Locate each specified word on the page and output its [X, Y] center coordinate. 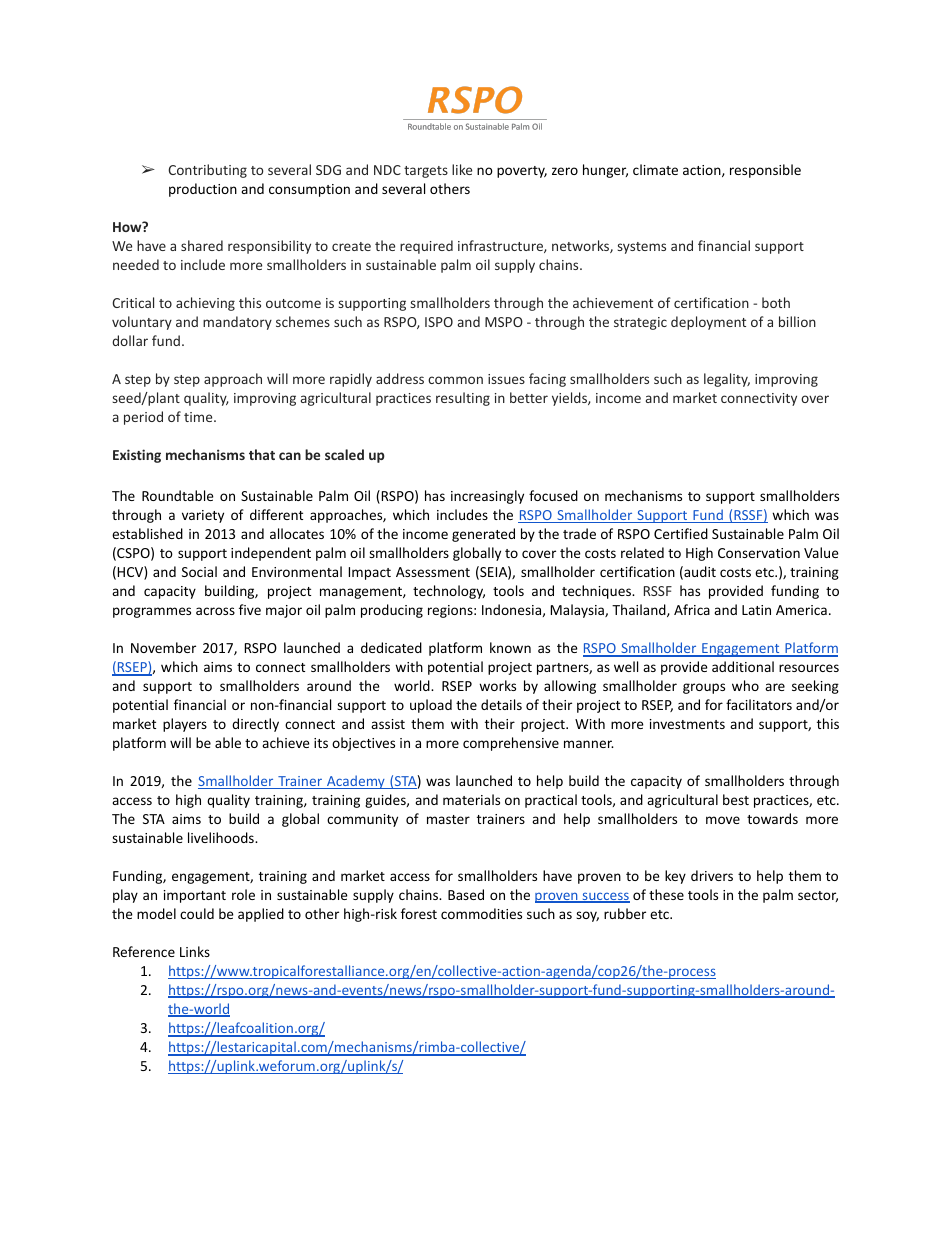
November [163, 647]
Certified [681, 533]
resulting [463, 399]
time [199, 417]
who [745, 685]
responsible [765, 171]
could [197, 913]
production [203, 190]
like [462, 169]
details [501, 704]
